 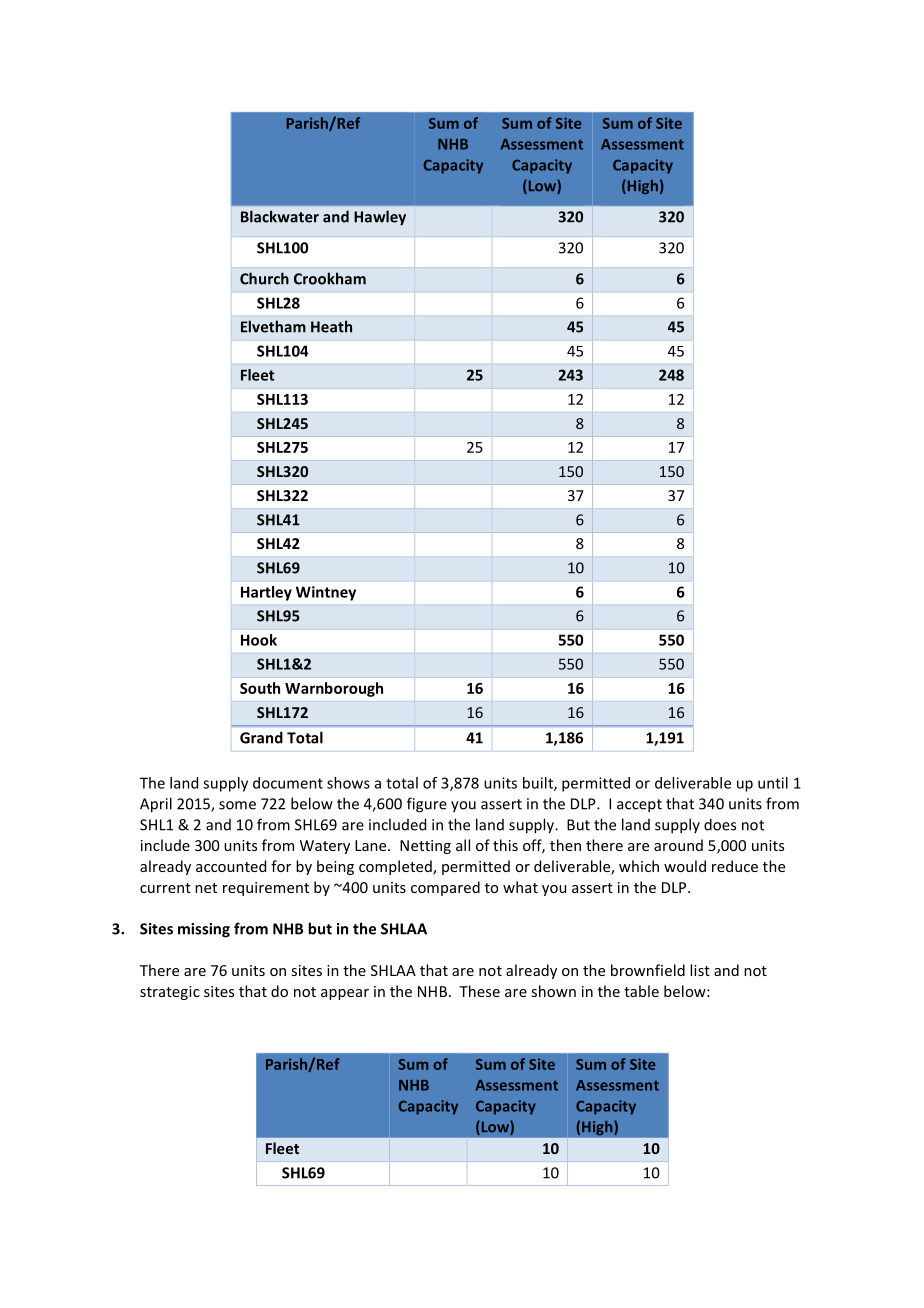 What do you see at coordinates (259, 640) in the document?
I see `Hook` at bounding box center [259, 640].
